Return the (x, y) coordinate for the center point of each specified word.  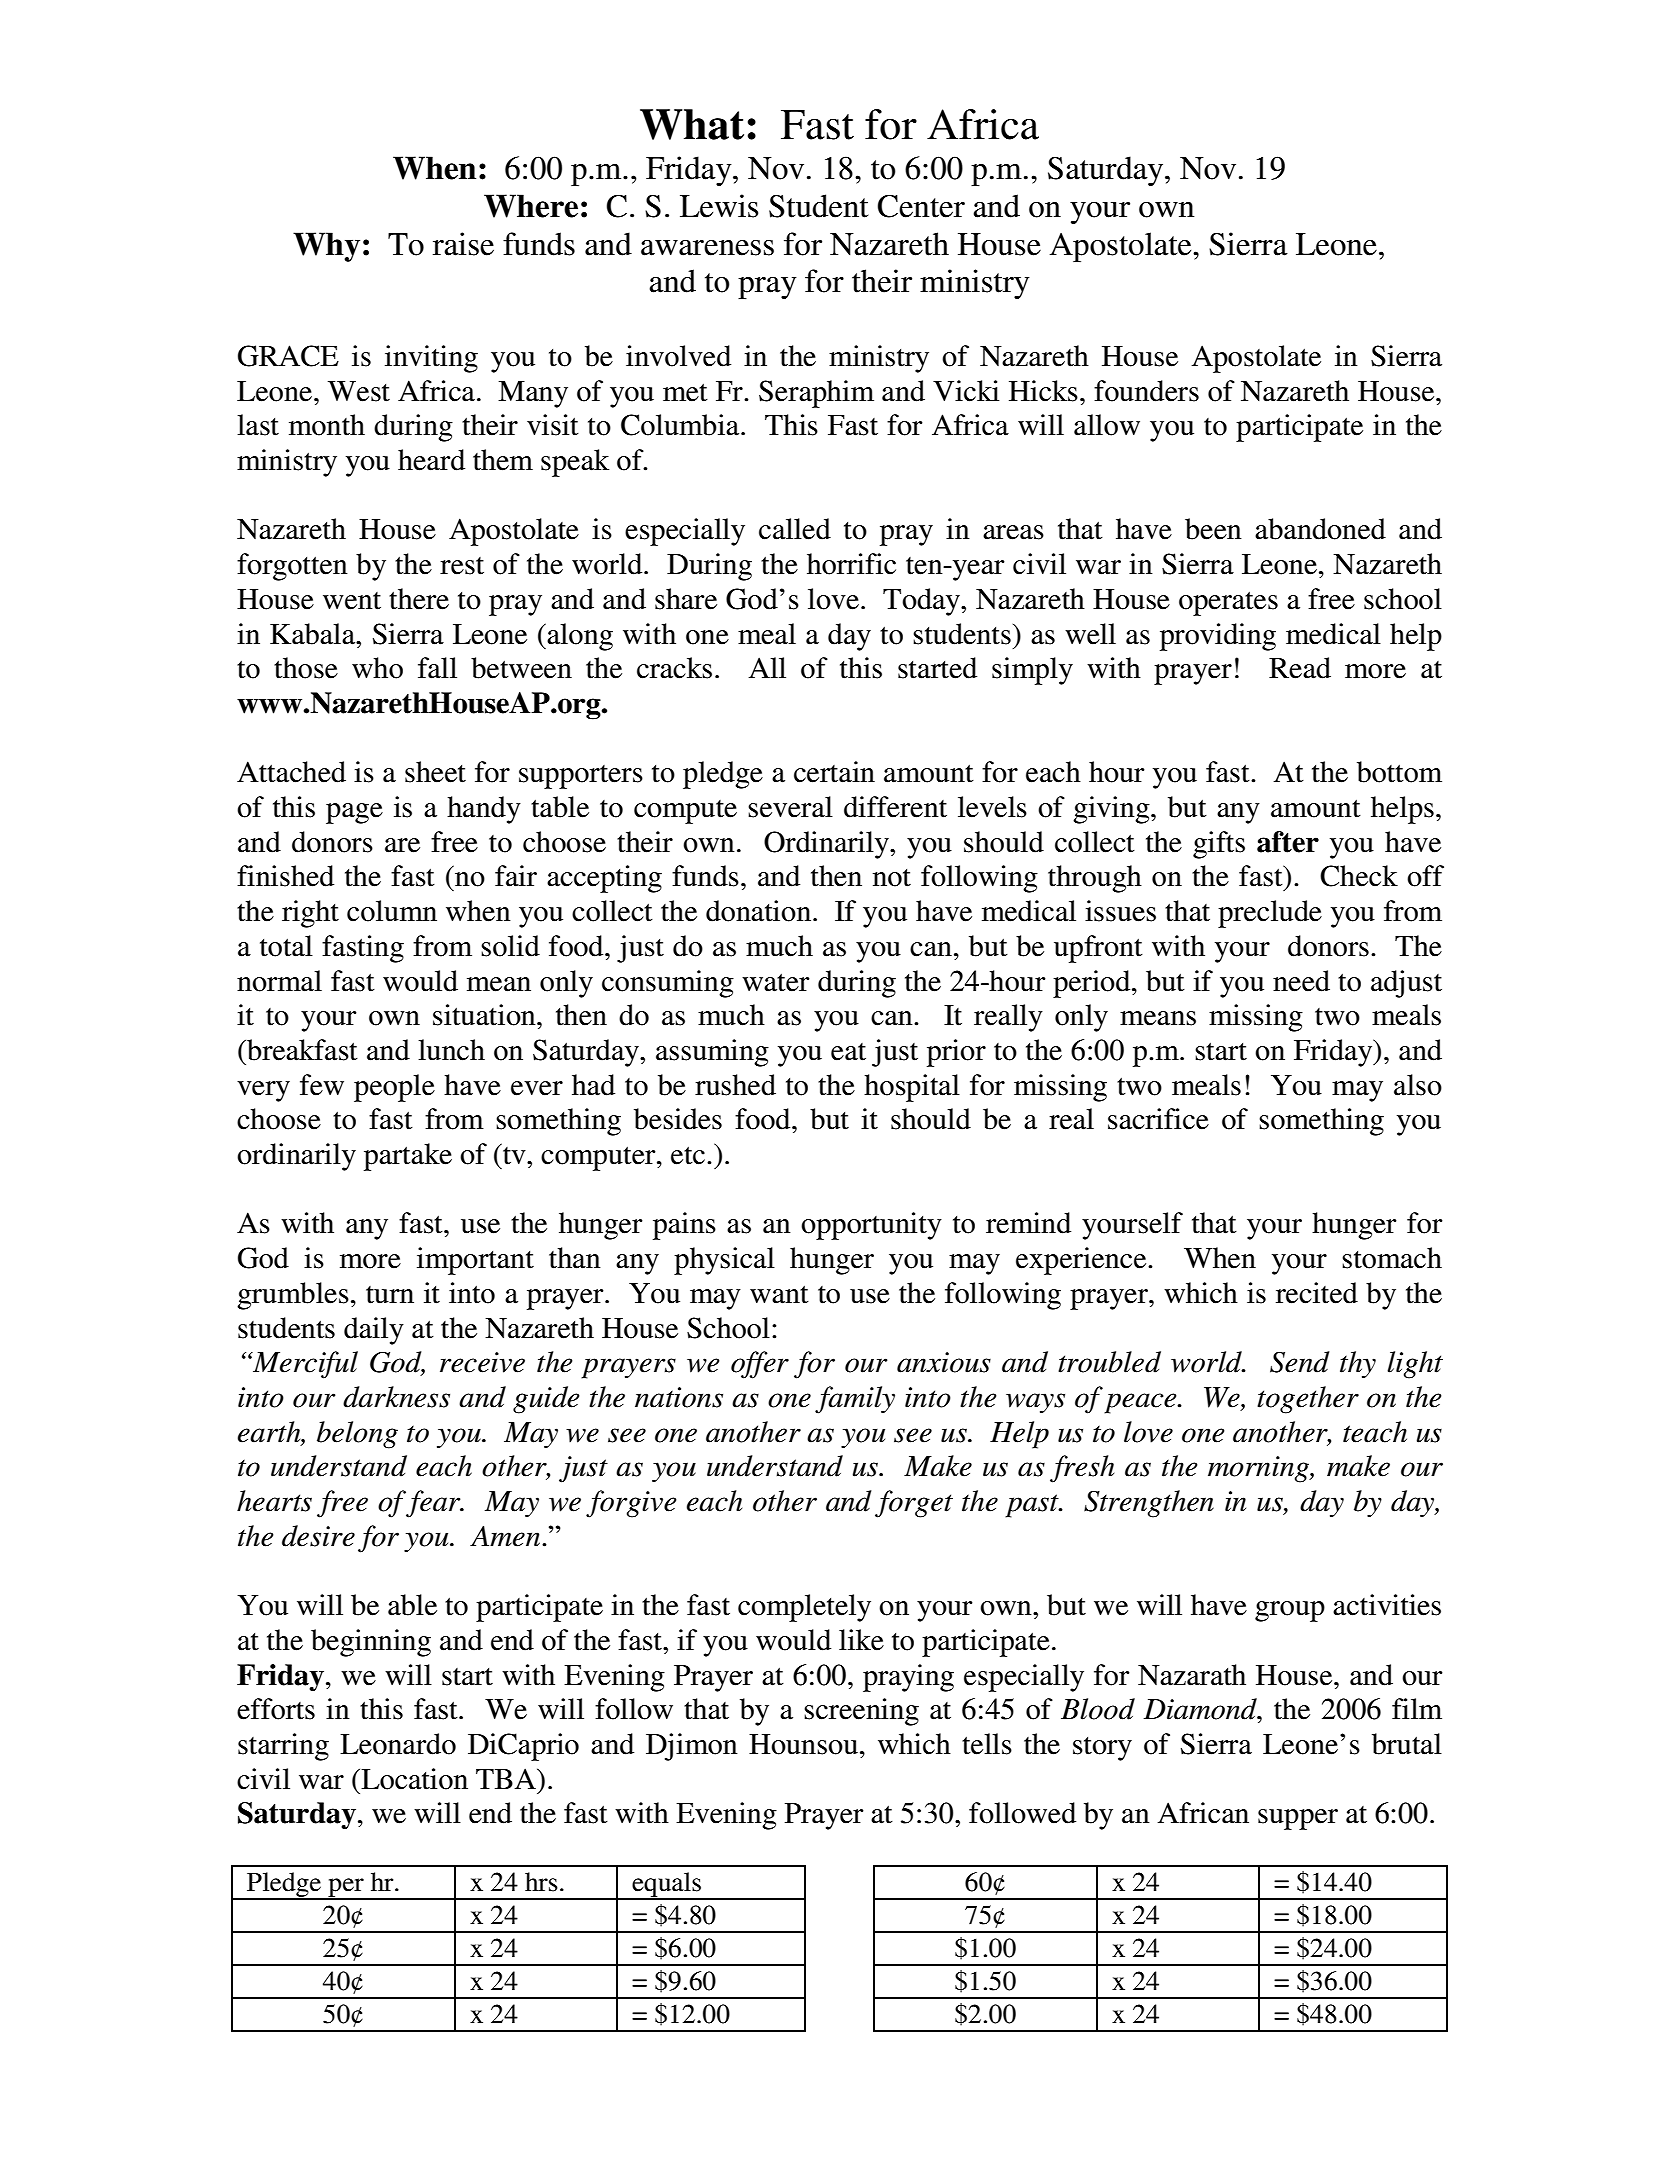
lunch (451, 1050)
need (1301, 981)
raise (463, 244)
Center (921, 206)
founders (1146, 391)
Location (413, 1779)
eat (848, 1052)
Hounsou (803, 1744)
